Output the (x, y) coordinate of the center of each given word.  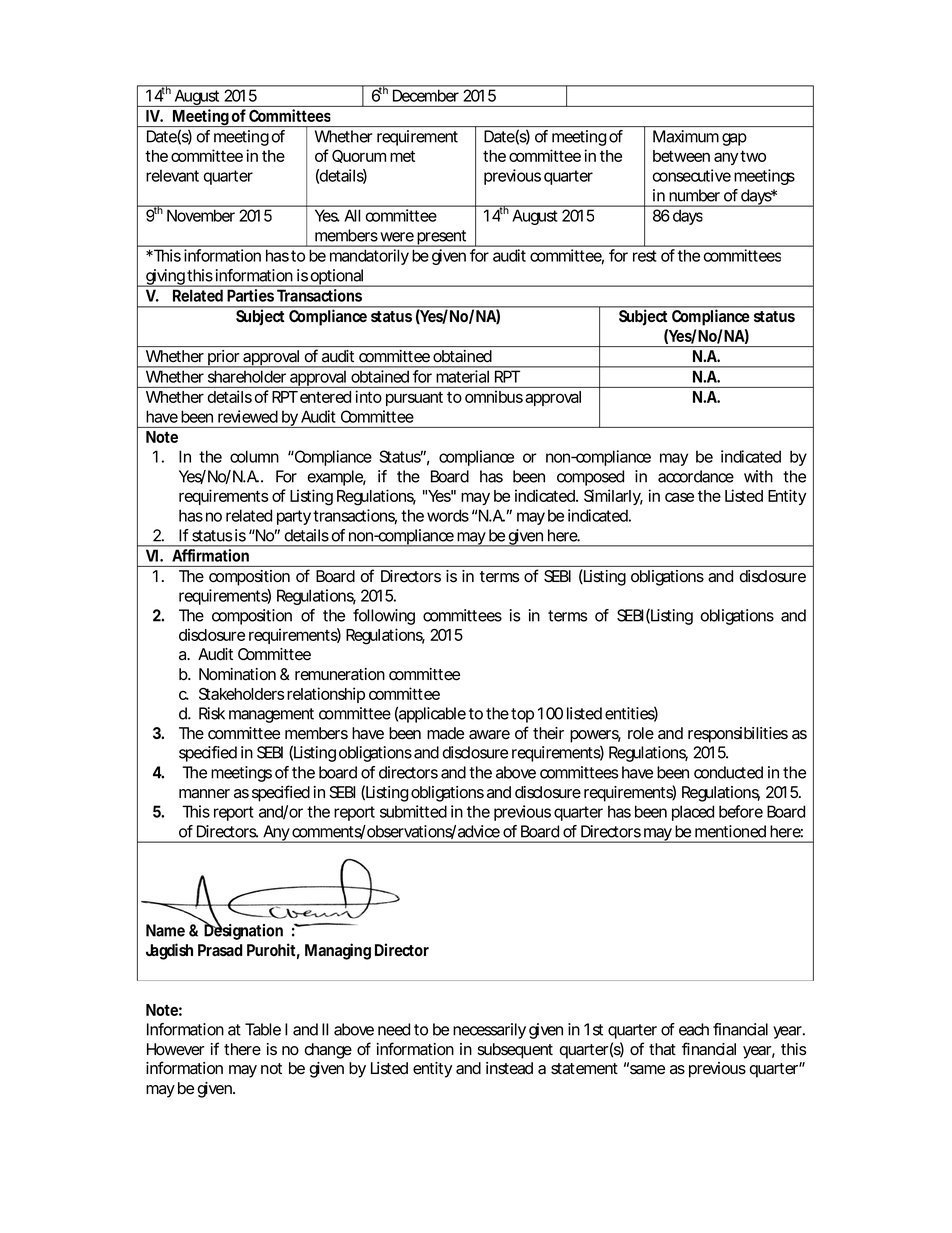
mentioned (730, 831)
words (448, 515)
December (426, 95)
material (462, 376)
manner (204, 794)
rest (645, 256)
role (641, 733)
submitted (413, 811)
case (679, 497)
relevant (172, 175)
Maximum (686, 136)
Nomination (237, 674)
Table (263, 1029)
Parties (251, 295)
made (445, 733)
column (254, 456)
